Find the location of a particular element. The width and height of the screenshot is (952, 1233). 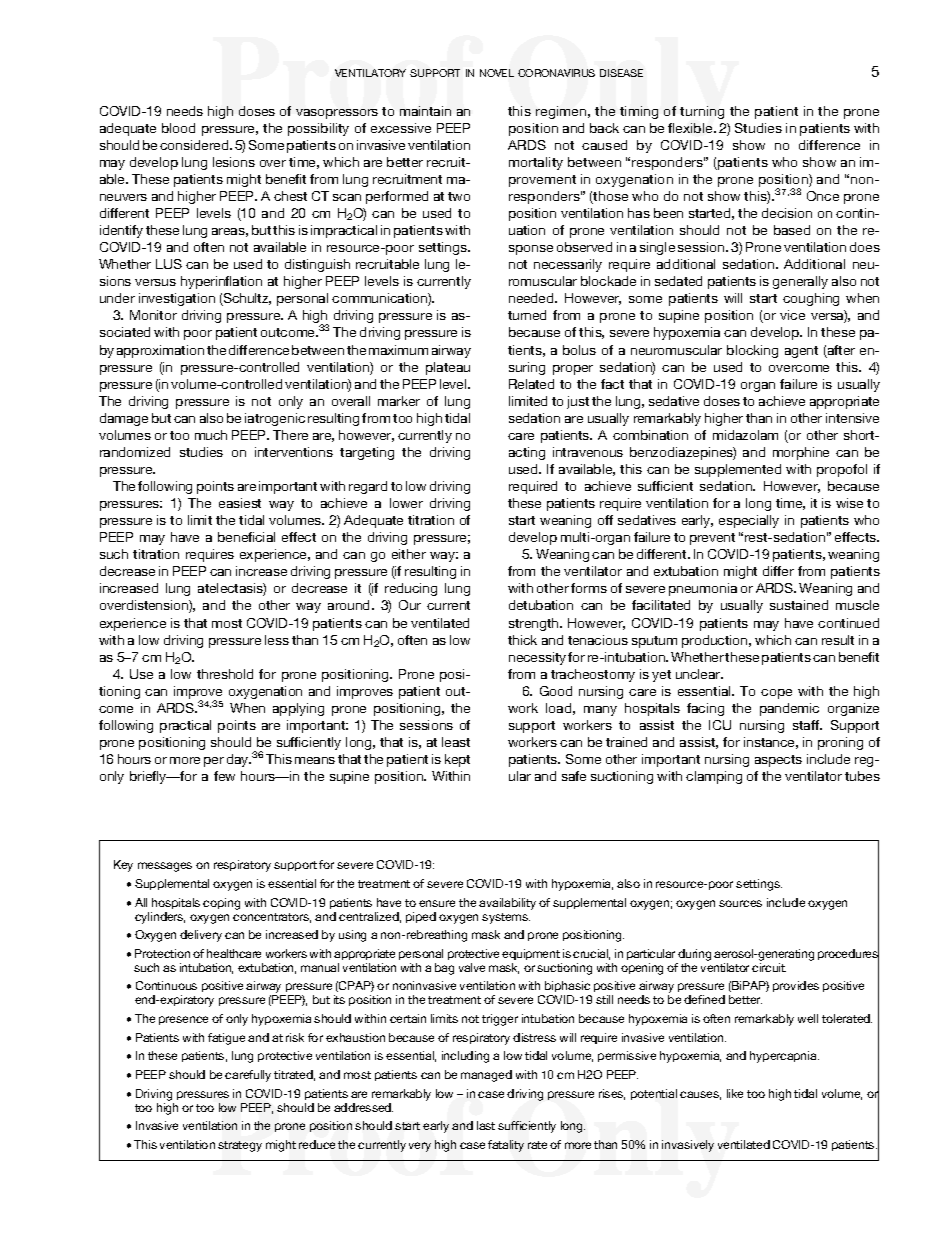

aspects is located at coordinates (778, 761).
